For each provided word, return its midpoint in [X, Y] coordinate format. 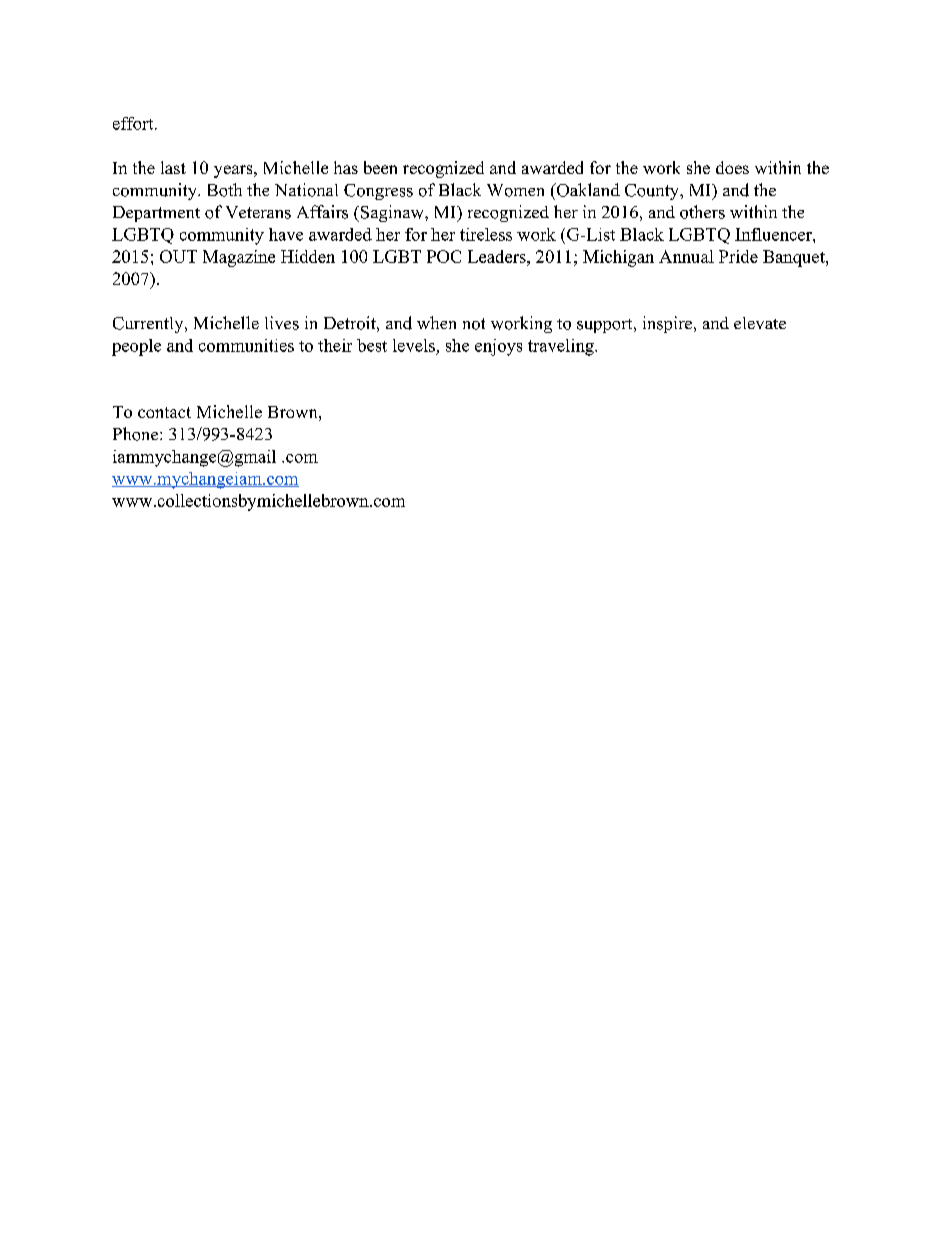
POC [444, 256]
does [732, 167]
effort [134, 123]
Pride [738, 256]
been [380, 167]
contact [164, 412]
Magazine [239, 258]
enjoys [498, 347]
